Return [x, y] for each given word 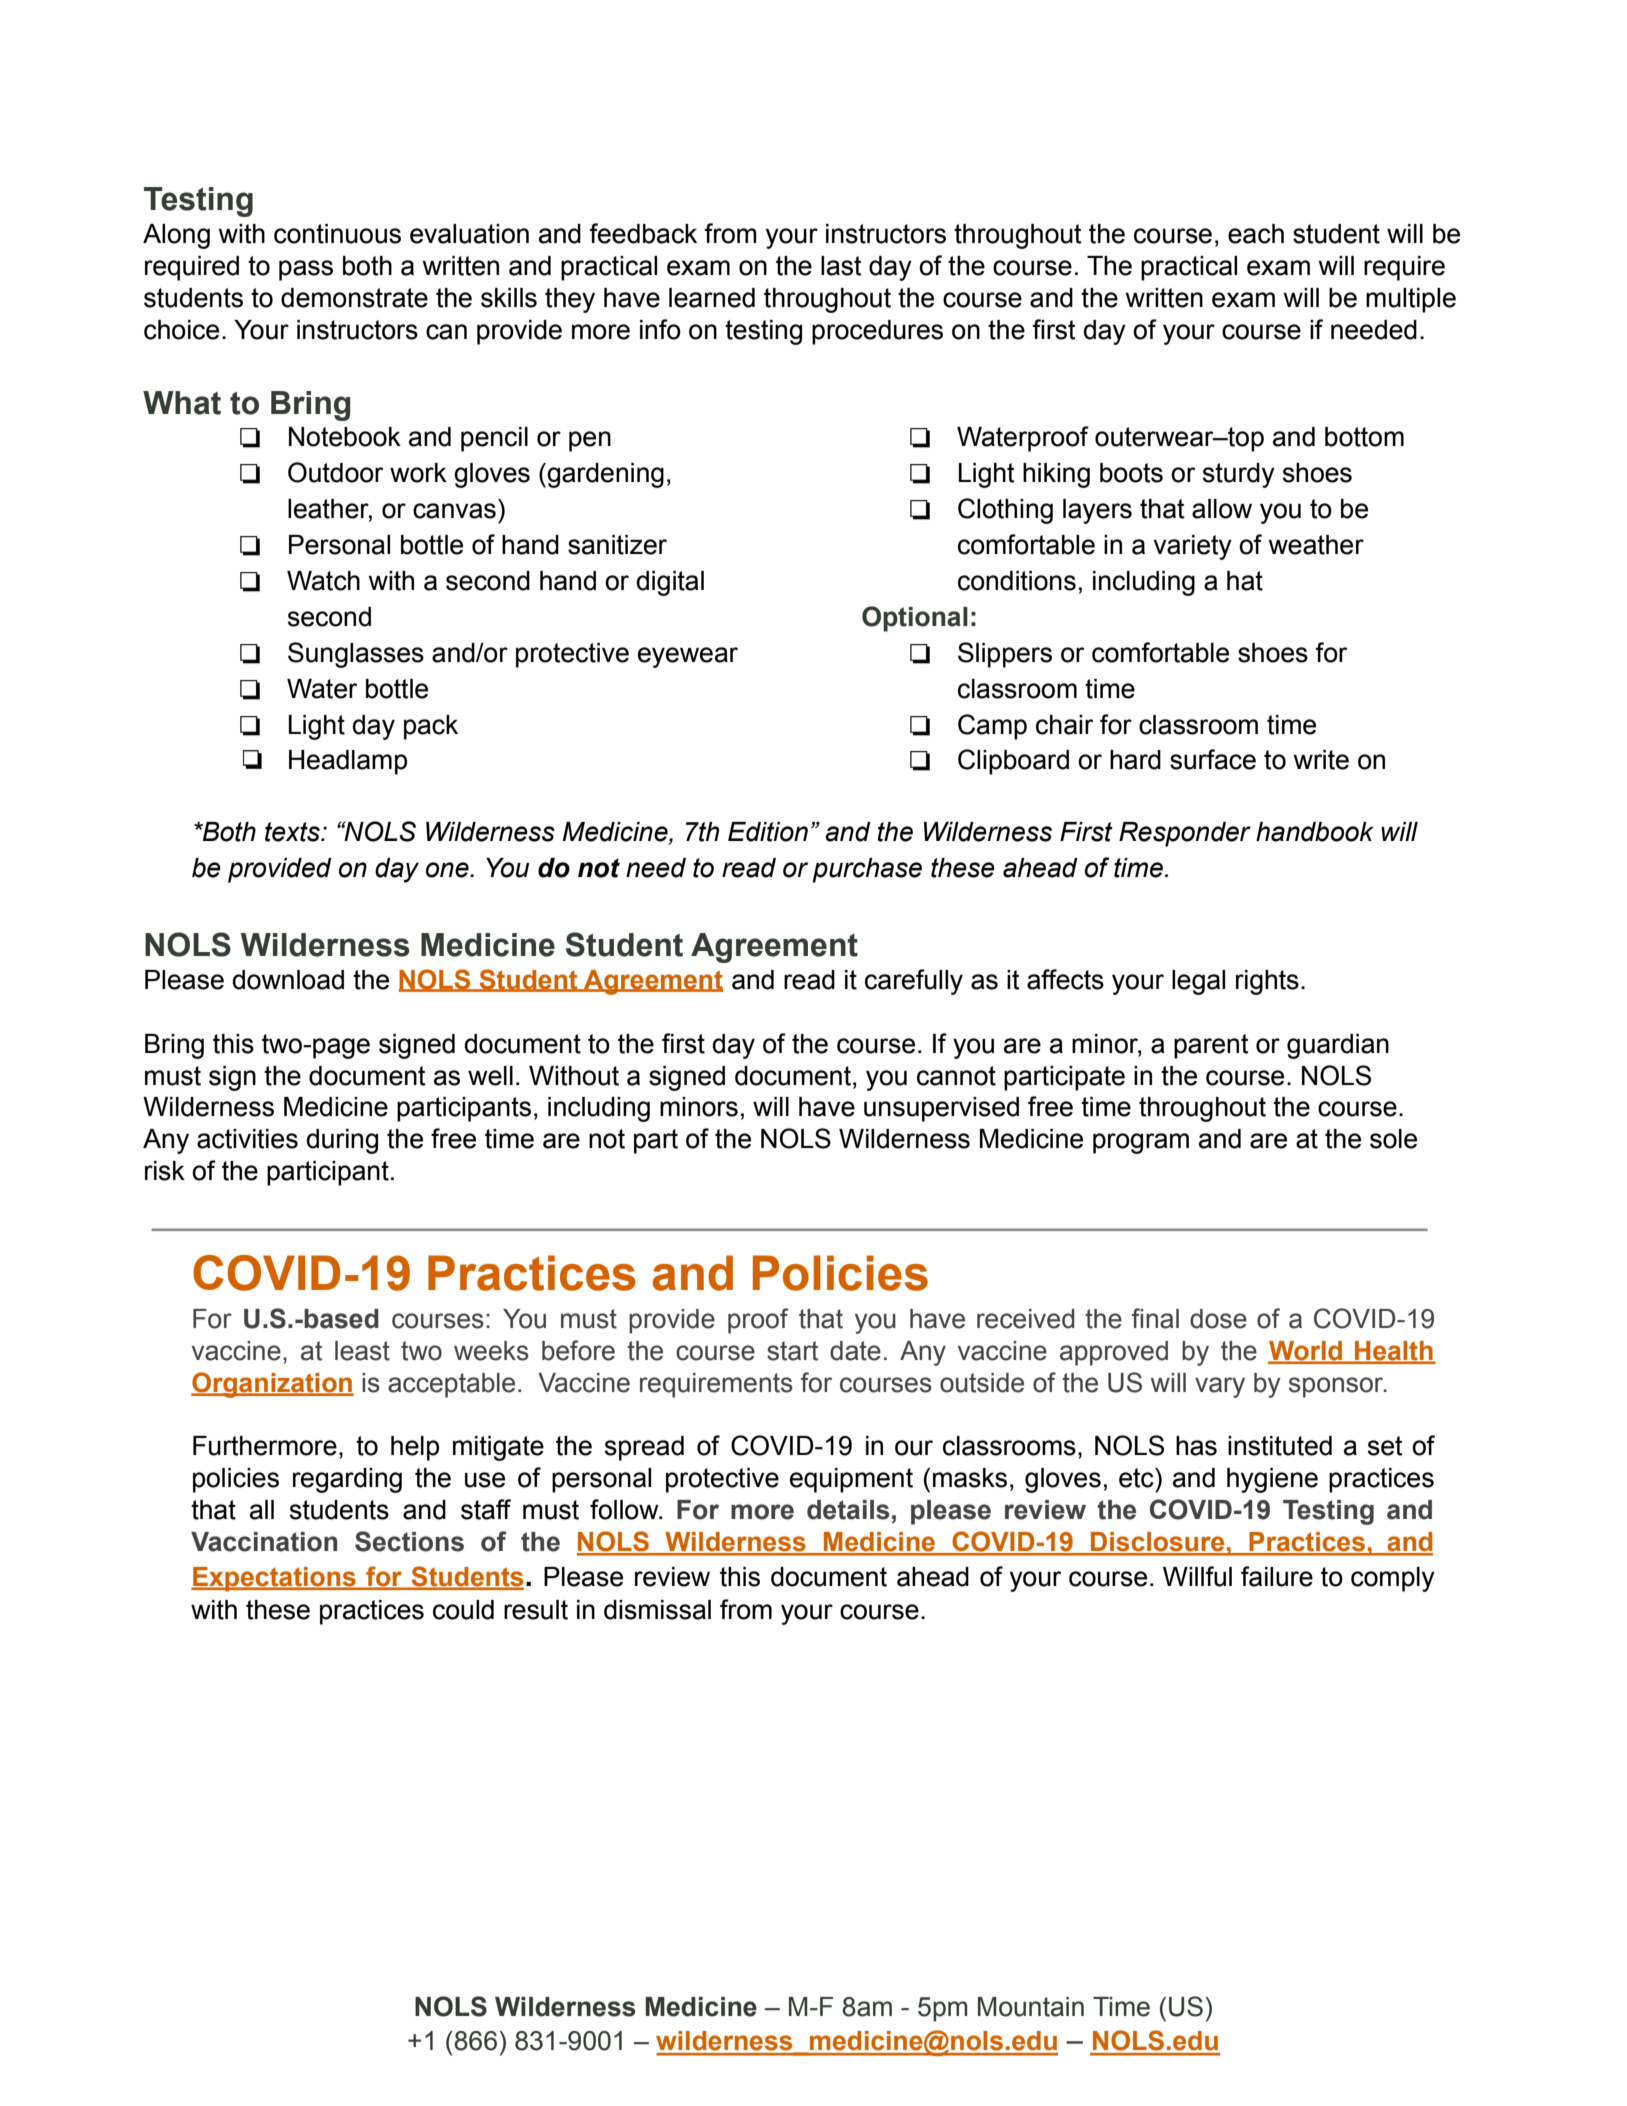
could [463, 1610]
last [841, 266]
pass [306, 270]
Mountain [1031, 2007]
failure [1277, 1576]
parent [1211, 1046]
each [1256, 234]
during [342, 1141]
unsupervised [941, 1109]
